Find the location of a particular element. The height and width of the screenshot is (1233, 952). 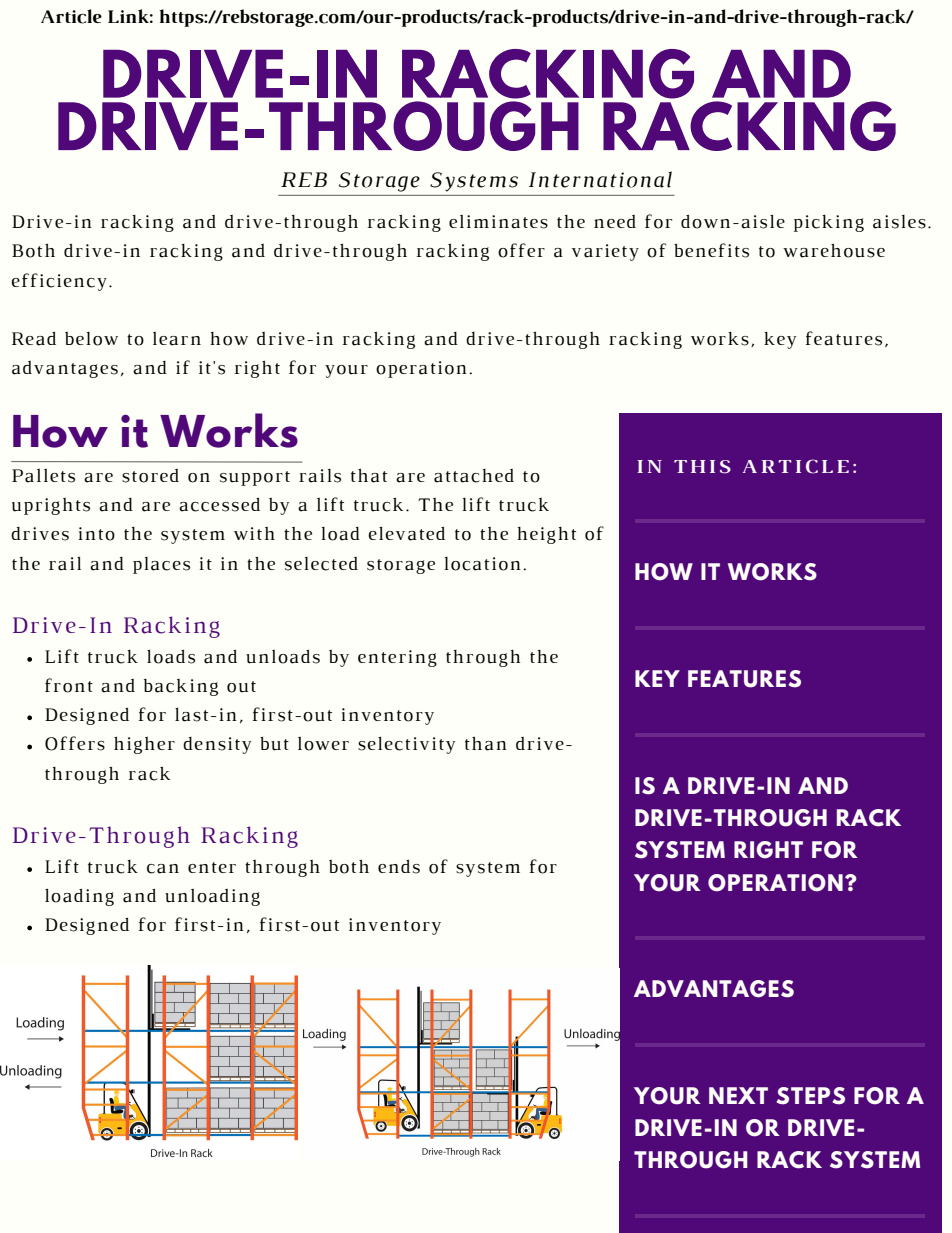

efficiency is located at coordinates (59, 282).
